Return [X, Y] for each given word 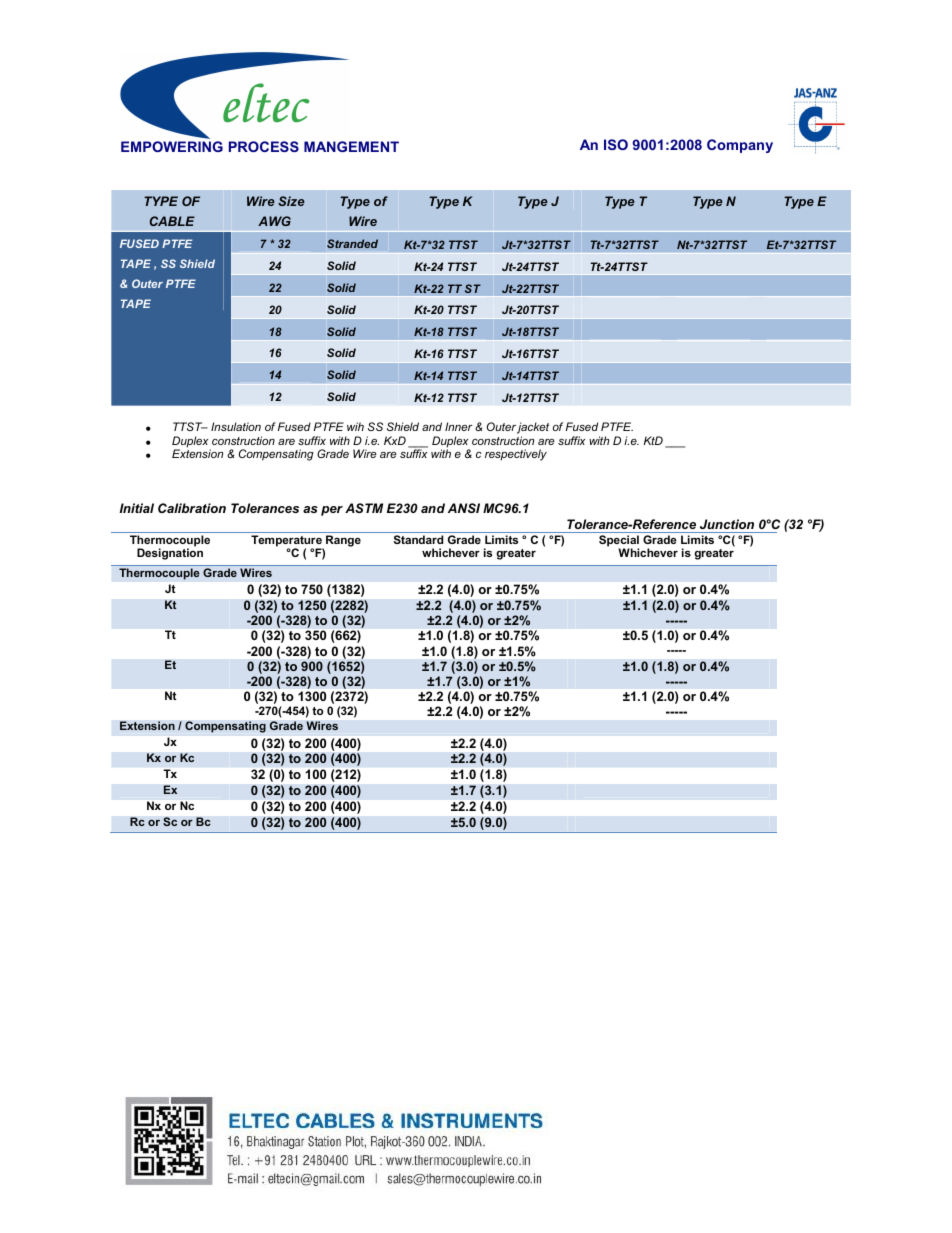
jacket [533, 428]
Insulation [236, 426]
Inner [459, 426]
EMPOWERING [172, 146]
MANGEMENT [351, 146]
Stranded [352, 243]
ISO [616, 144]
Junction [727, 524]
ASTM [364, 508]
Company [740, 146]
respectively [516, 455]
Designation [170, 554]
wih [355, 426]
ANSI [464, 508]
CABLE [172, 221]
